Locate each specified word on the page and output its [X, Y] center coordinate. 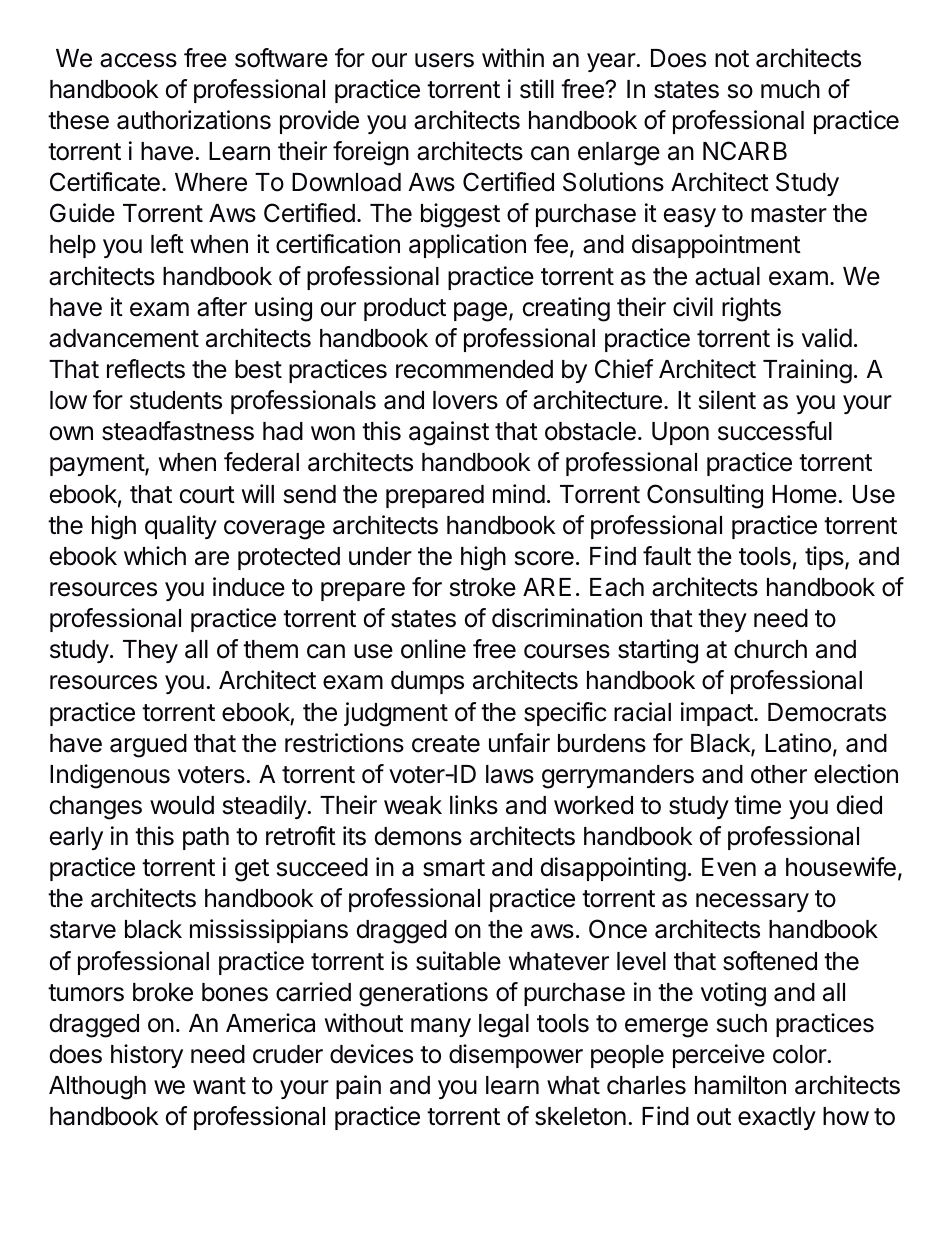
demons [418, 836]
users [444, 60]
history [147, 1056]
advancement [124, 338]
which [155, 556]
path [206, 838]
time [757, 805]
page [480, 312]
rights [751, 309]
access [138, 60]
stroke [483, 587]
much [790, 89]
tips [825, 558]
